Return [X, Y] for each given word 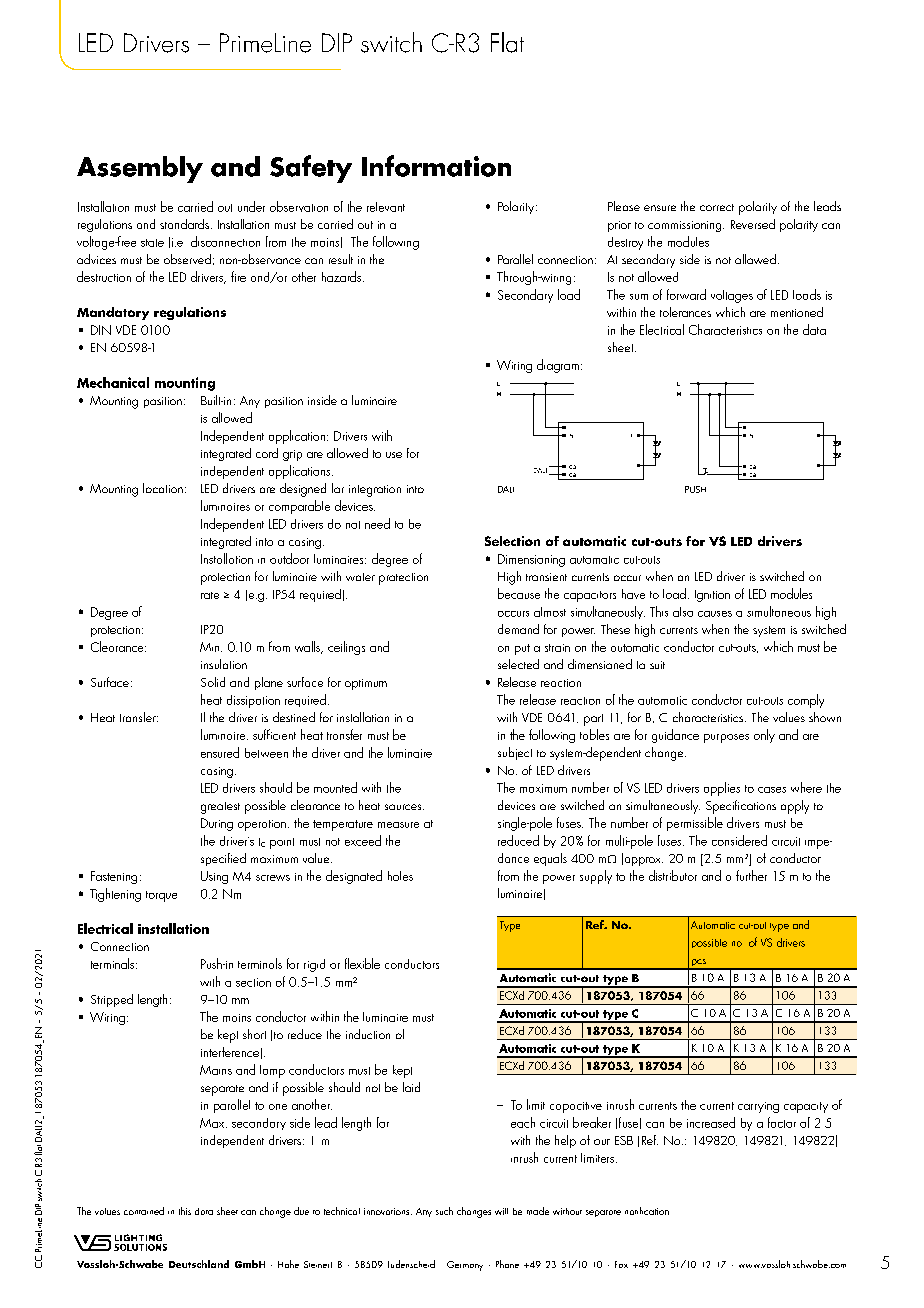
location [163, 488]
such [444, 1211]
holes [400, 876]
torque [161, 896]
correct [717, 207]
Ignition [712, 596]
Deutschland [199, 1264]
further [751, 875]
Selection [512, 541]
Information [436, 166]
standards [184, 224]
